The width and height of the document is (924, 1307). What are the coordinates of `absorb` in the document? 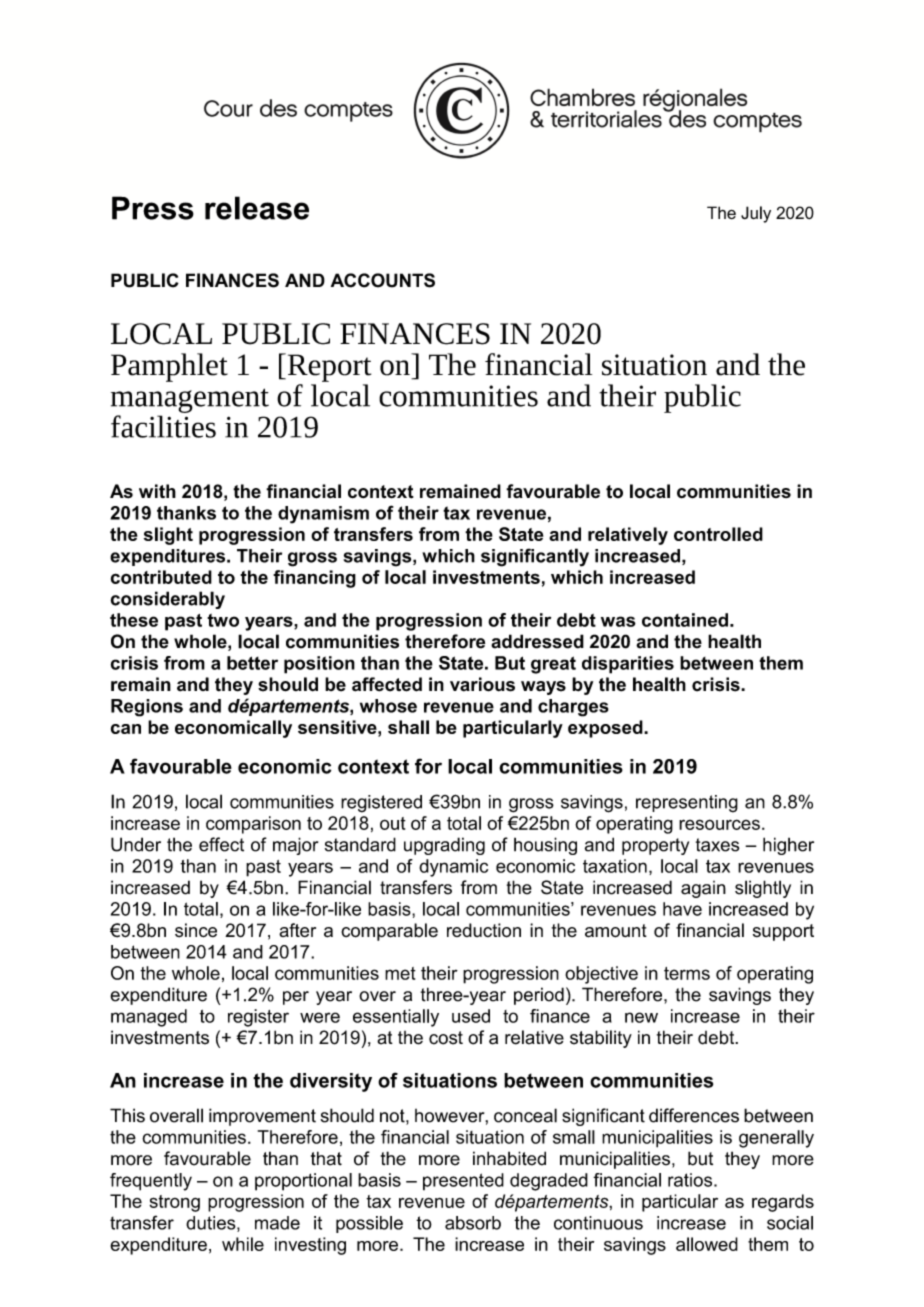 It's located at (473, 1223).
